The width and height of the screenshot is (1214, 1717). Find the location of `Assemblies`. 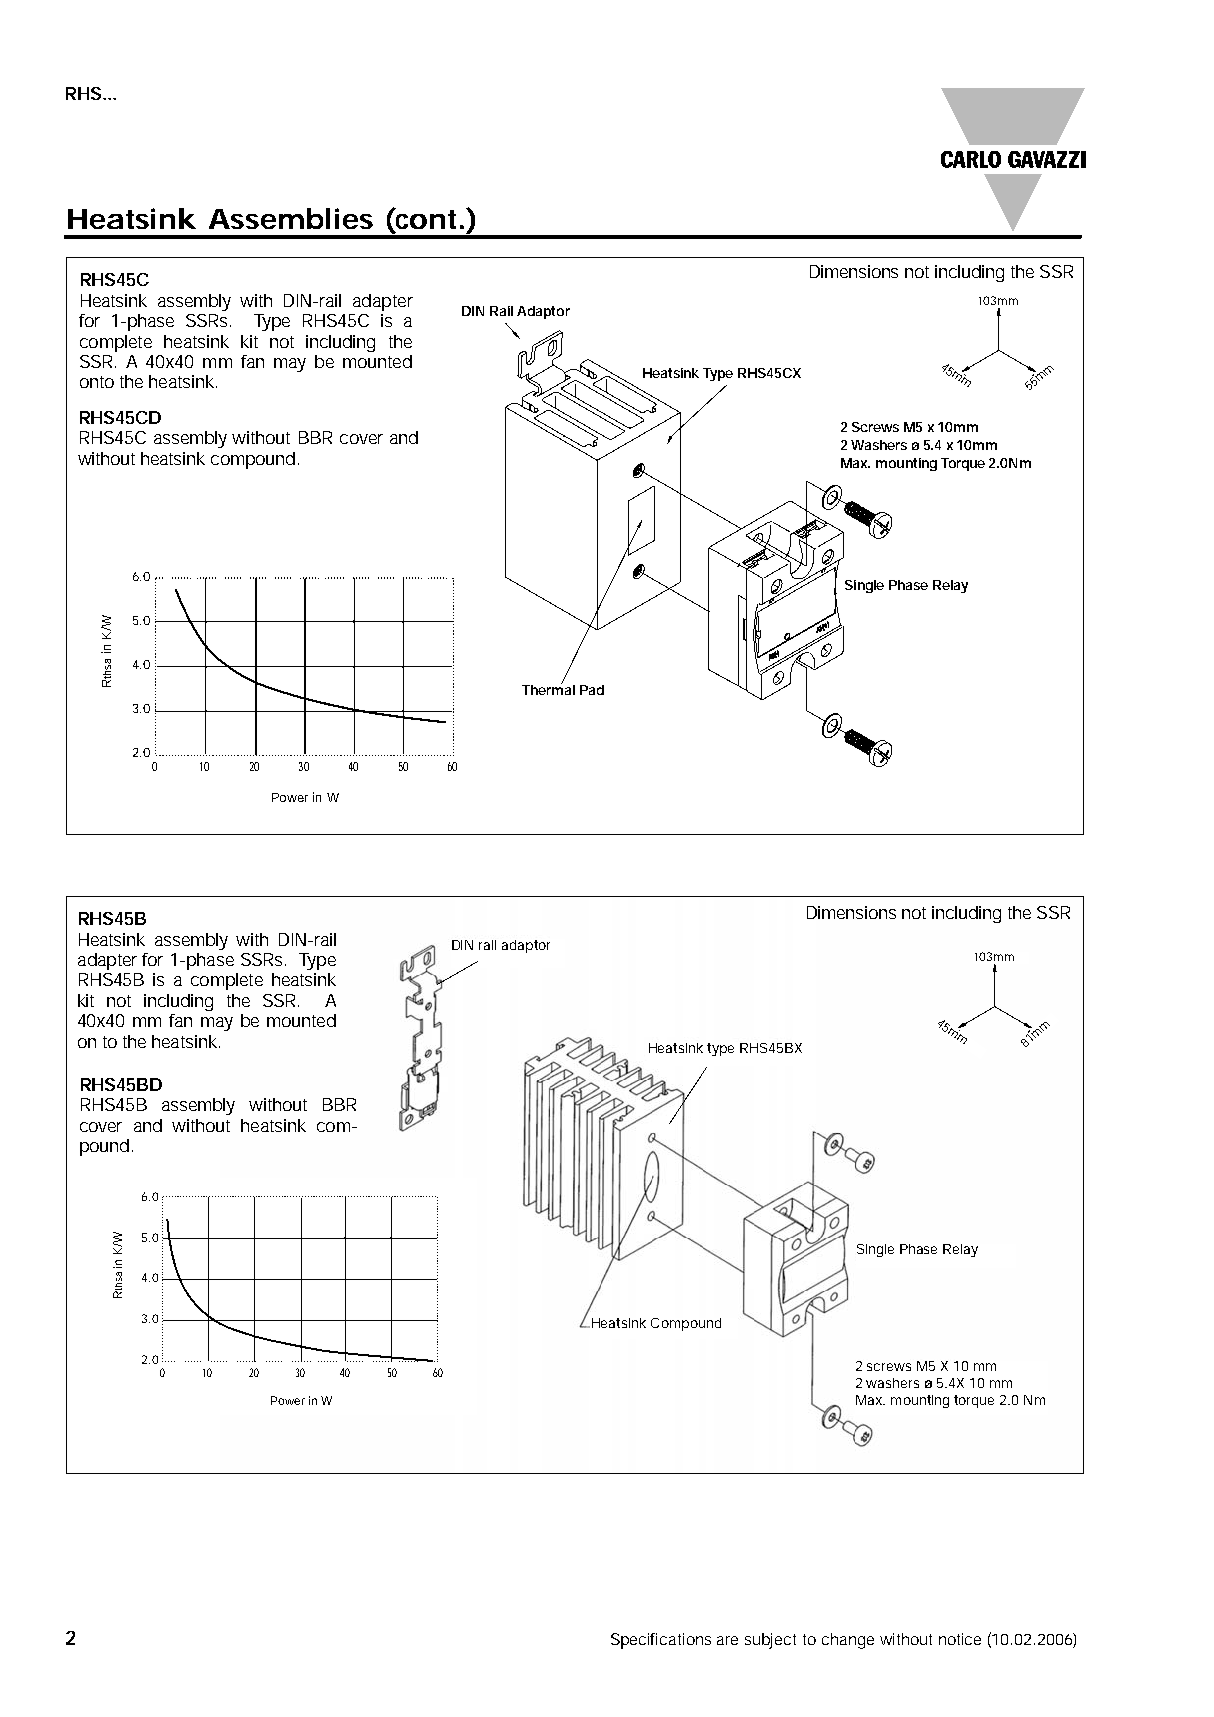

Assemblies is located at coordinates (291, 218).
